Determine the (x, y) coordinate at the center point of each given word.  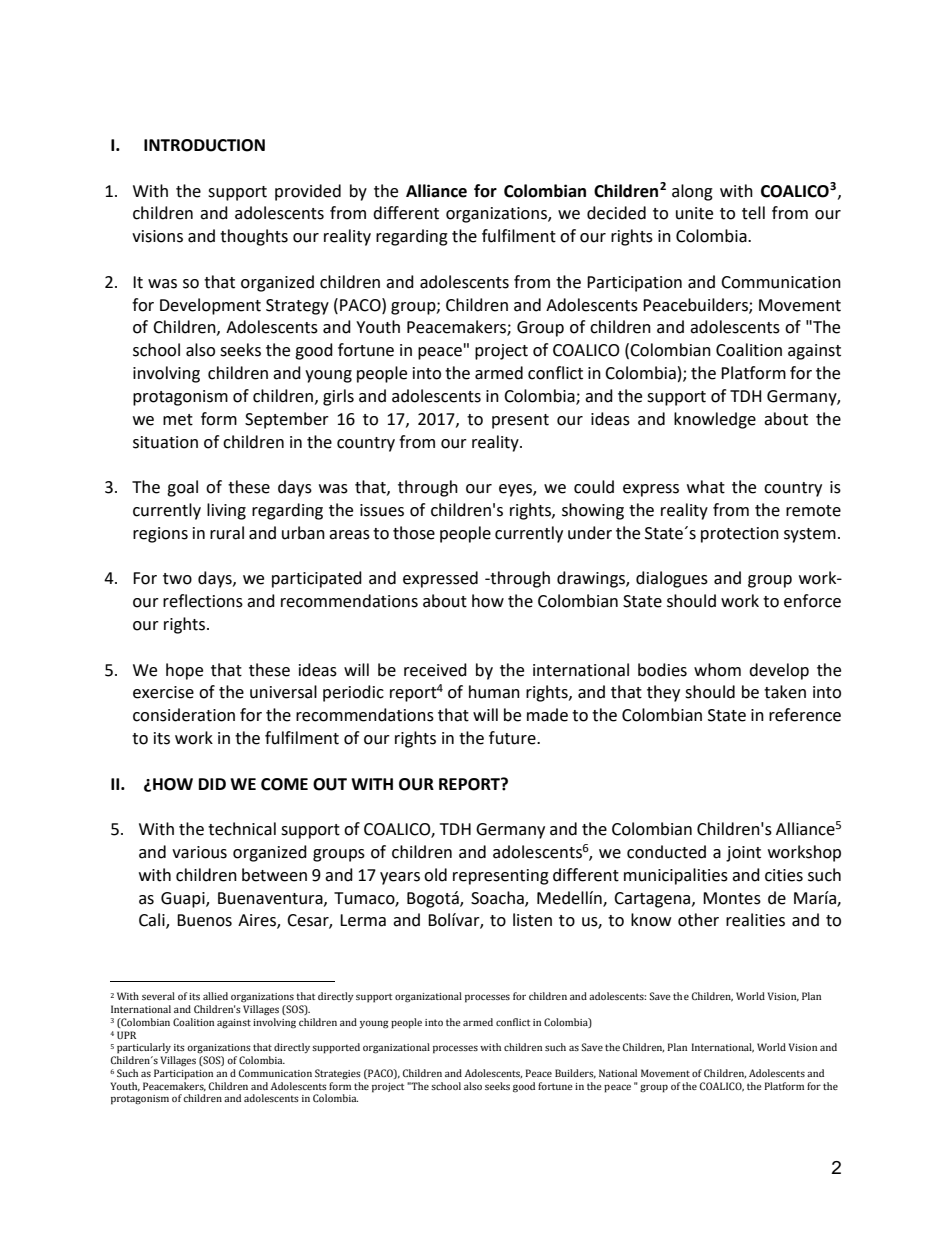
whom (717, 670)
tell (753, 213)
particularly (144, 1048)
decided (616, 213)
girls (338, 397)
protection (740, 535)
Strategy (297, 307)
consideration (184, 715)
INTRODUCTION (204, 145)
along (692, 192)
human (494, 692)
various (199, 852)
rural (227, 533)
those (414, 533)
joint (743, 854)
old (435, 875)
